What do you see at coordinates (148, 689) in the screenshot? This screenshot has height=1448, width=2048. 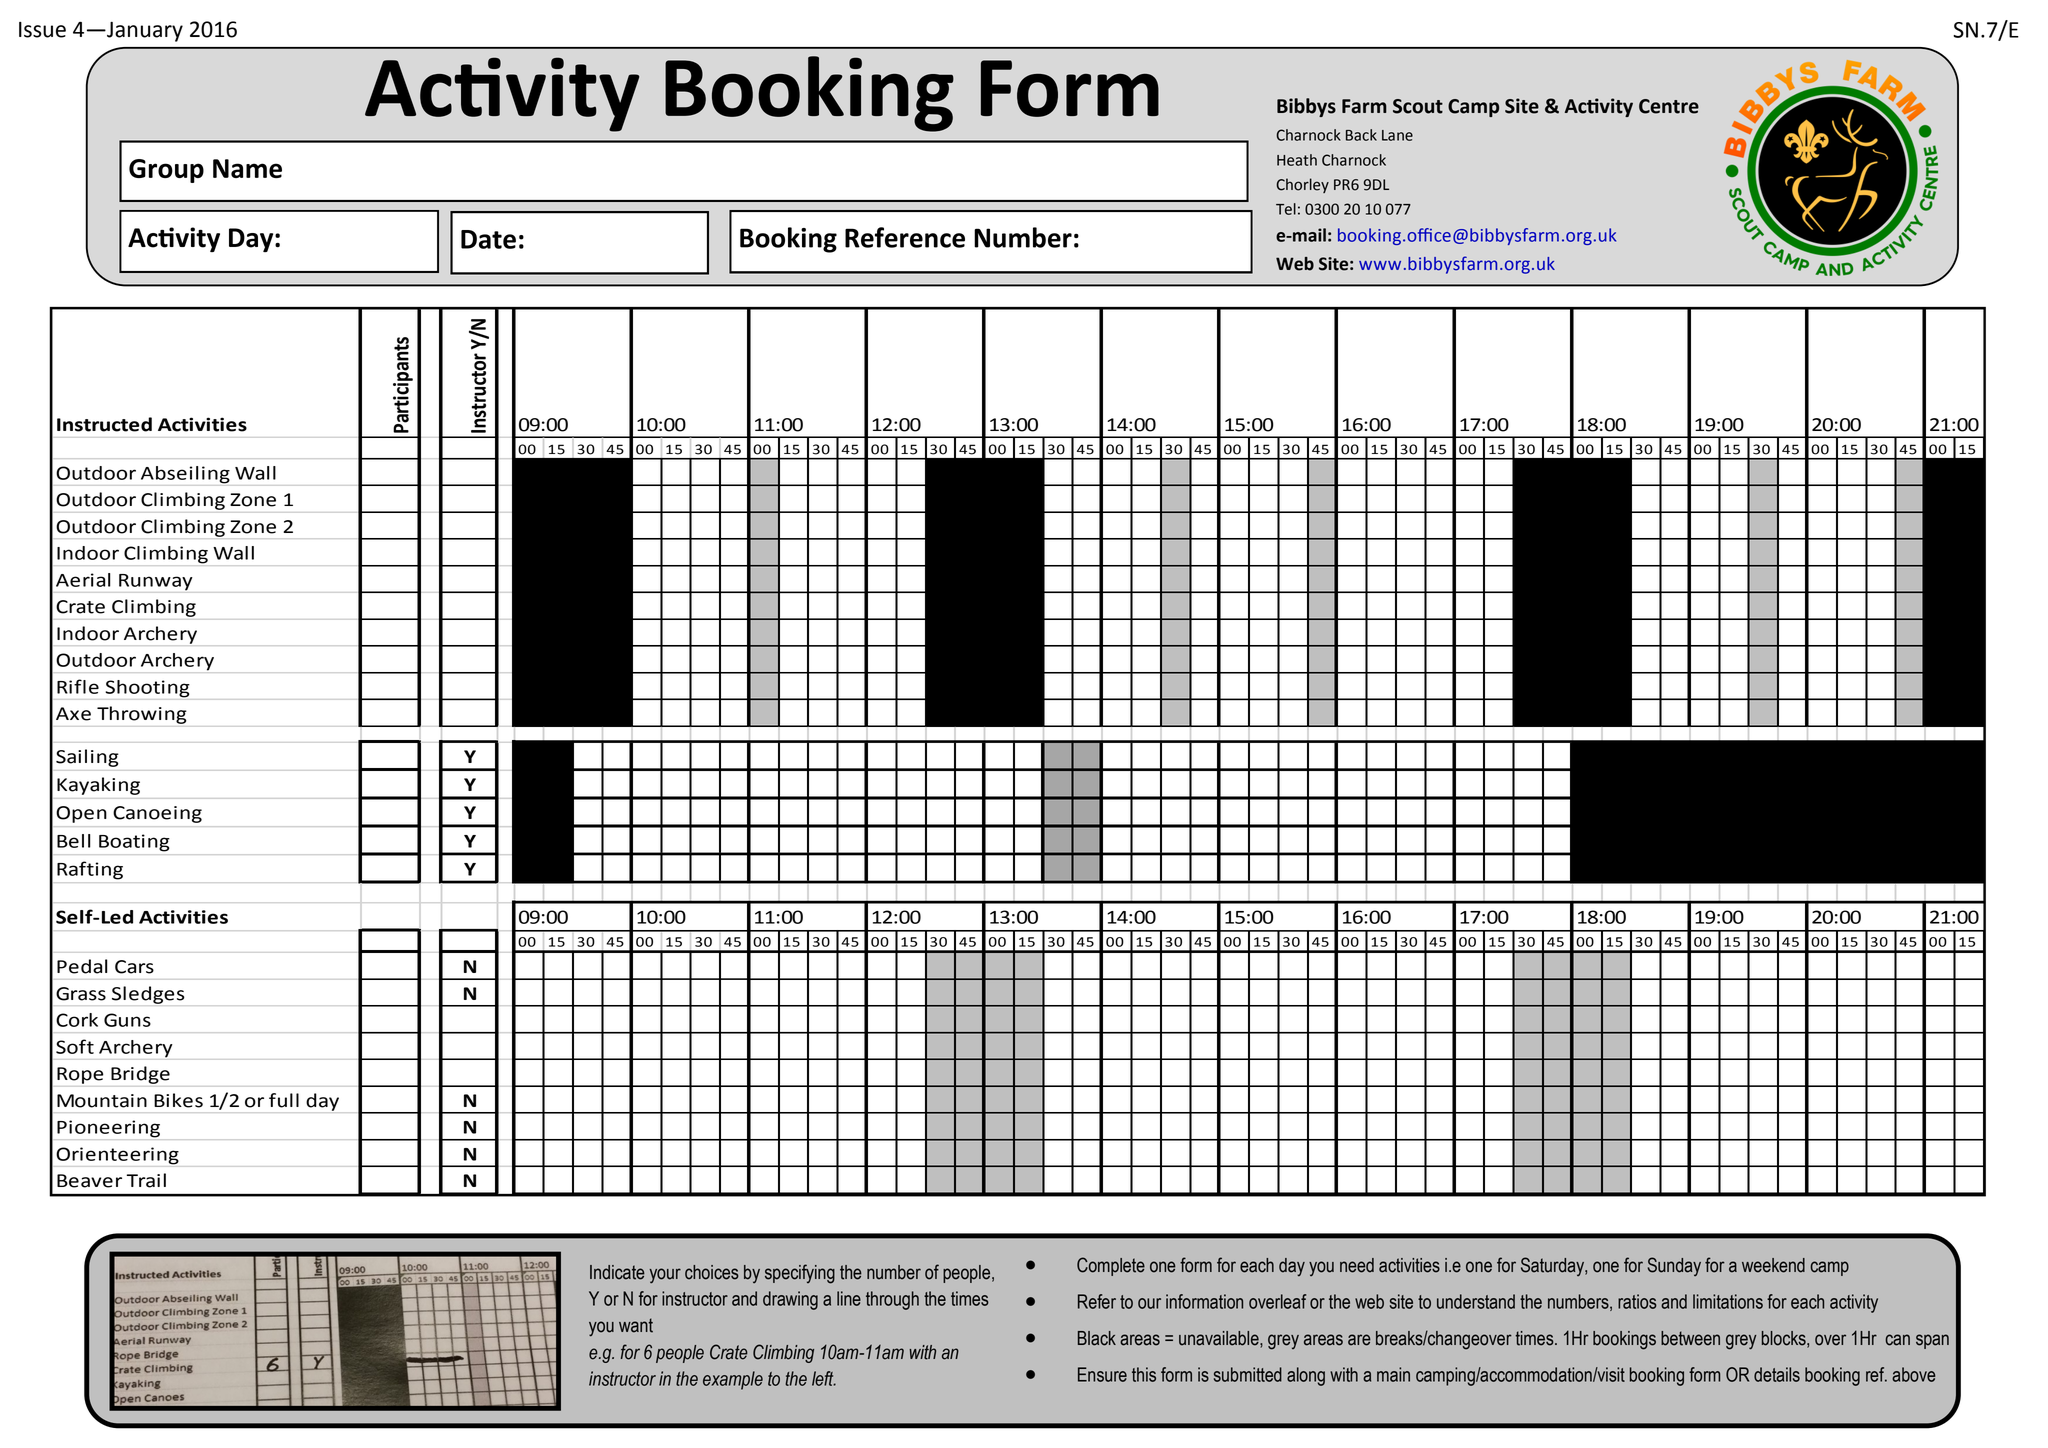 I see `Shooting` at bounding box center [148, 689].
